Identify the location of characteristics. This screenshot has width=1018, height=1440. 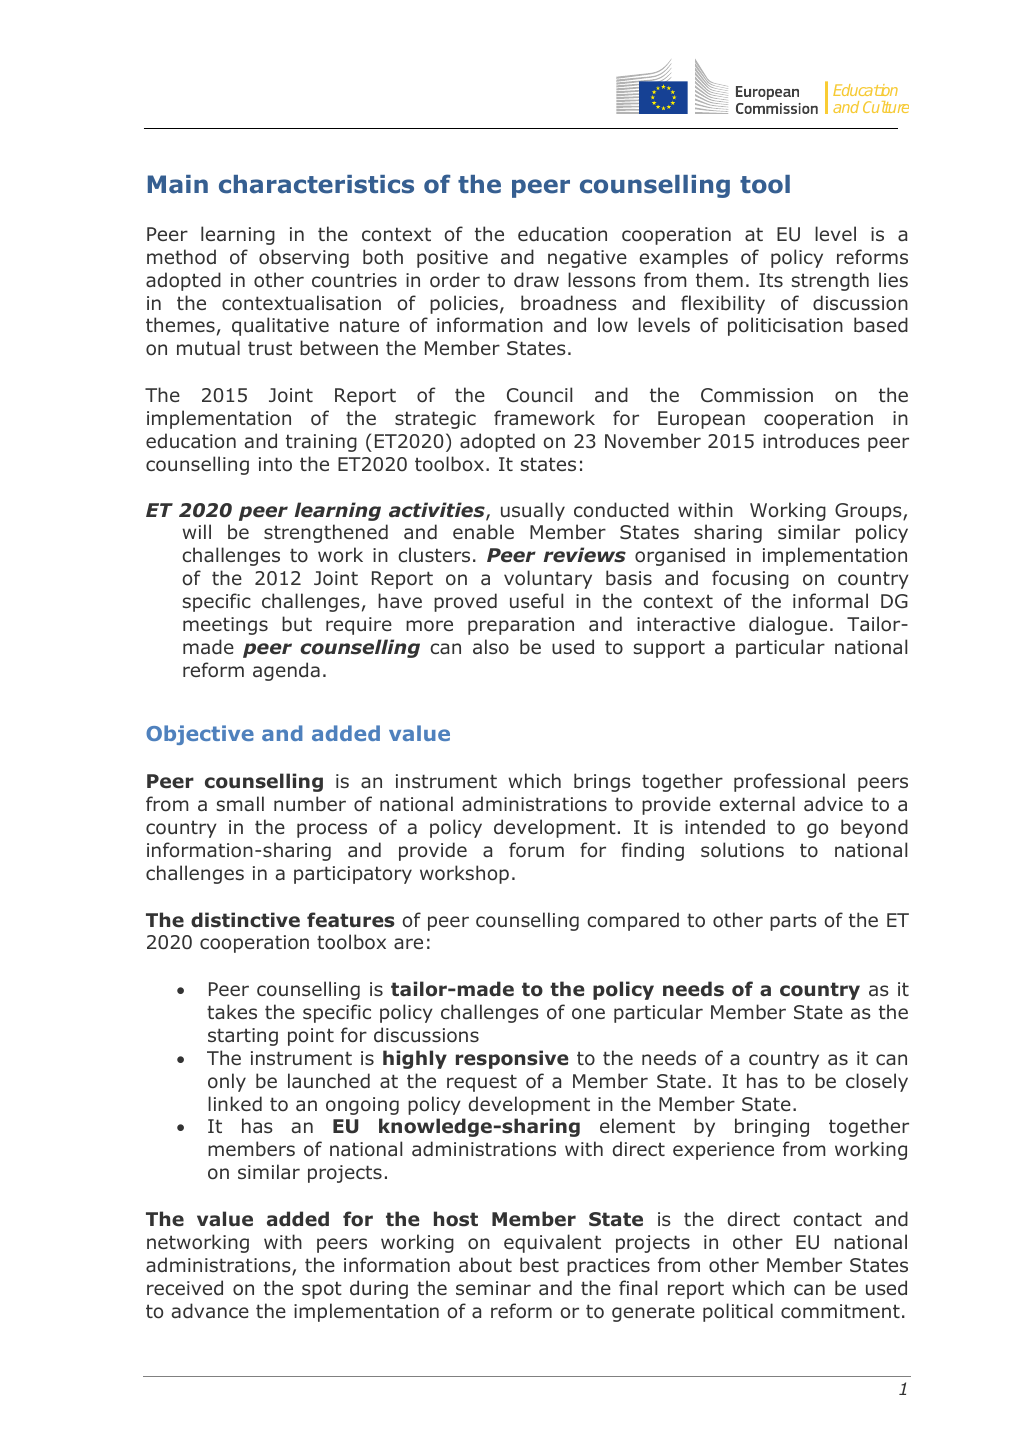
(316, 184).
